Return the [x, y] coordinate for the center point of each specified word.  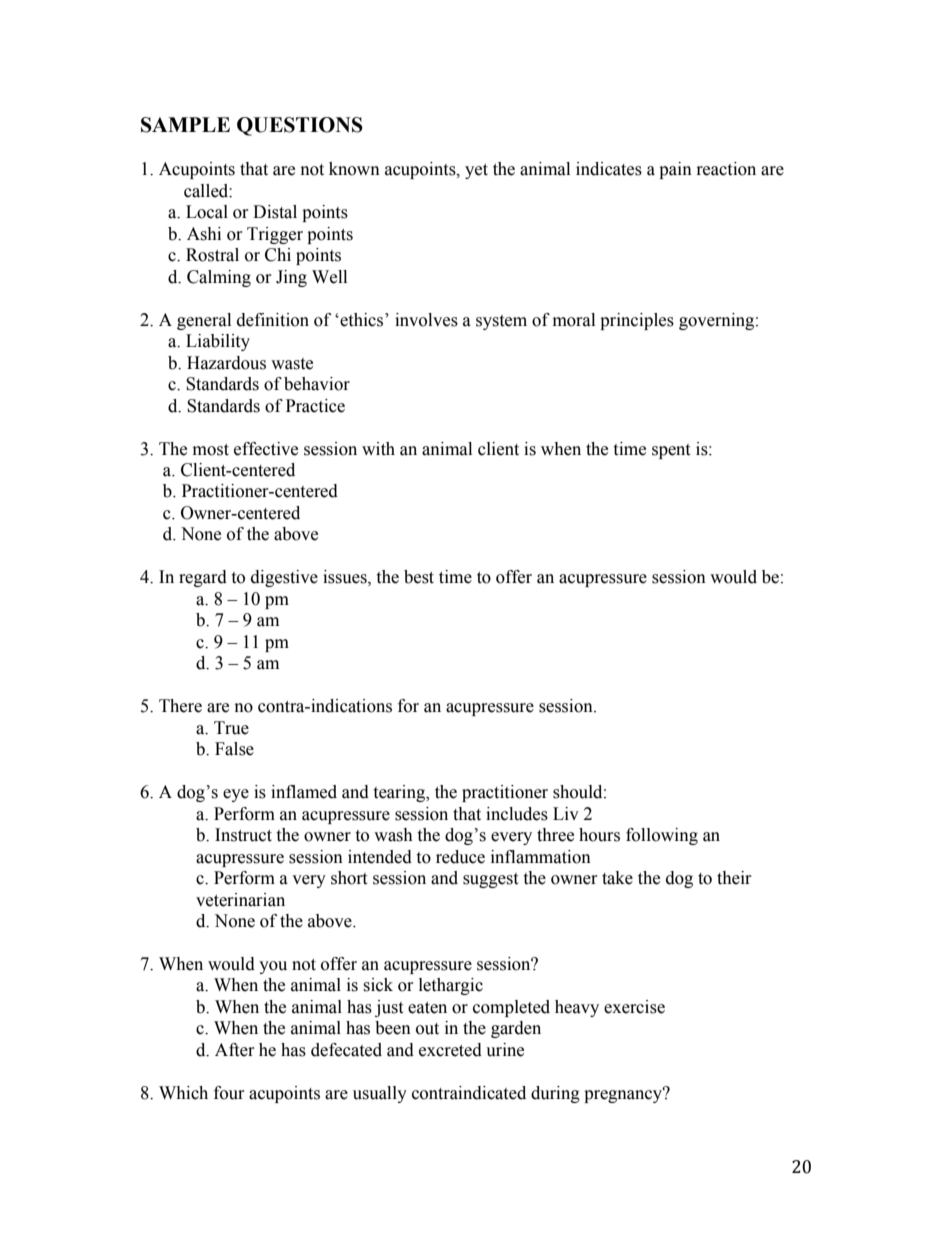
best [419, 577]
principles [637, 321]
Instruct [243, 835]
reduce [460, 857]
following [662, 836]
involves [426, 320]
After [235, 1050]
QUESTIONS [300, 126]
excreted [450, 1050]
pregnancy [624, 1095]
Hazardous [226, 363]
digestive [284, 578]
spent [671, 451]
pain [675, 170]
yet [476, 171]
